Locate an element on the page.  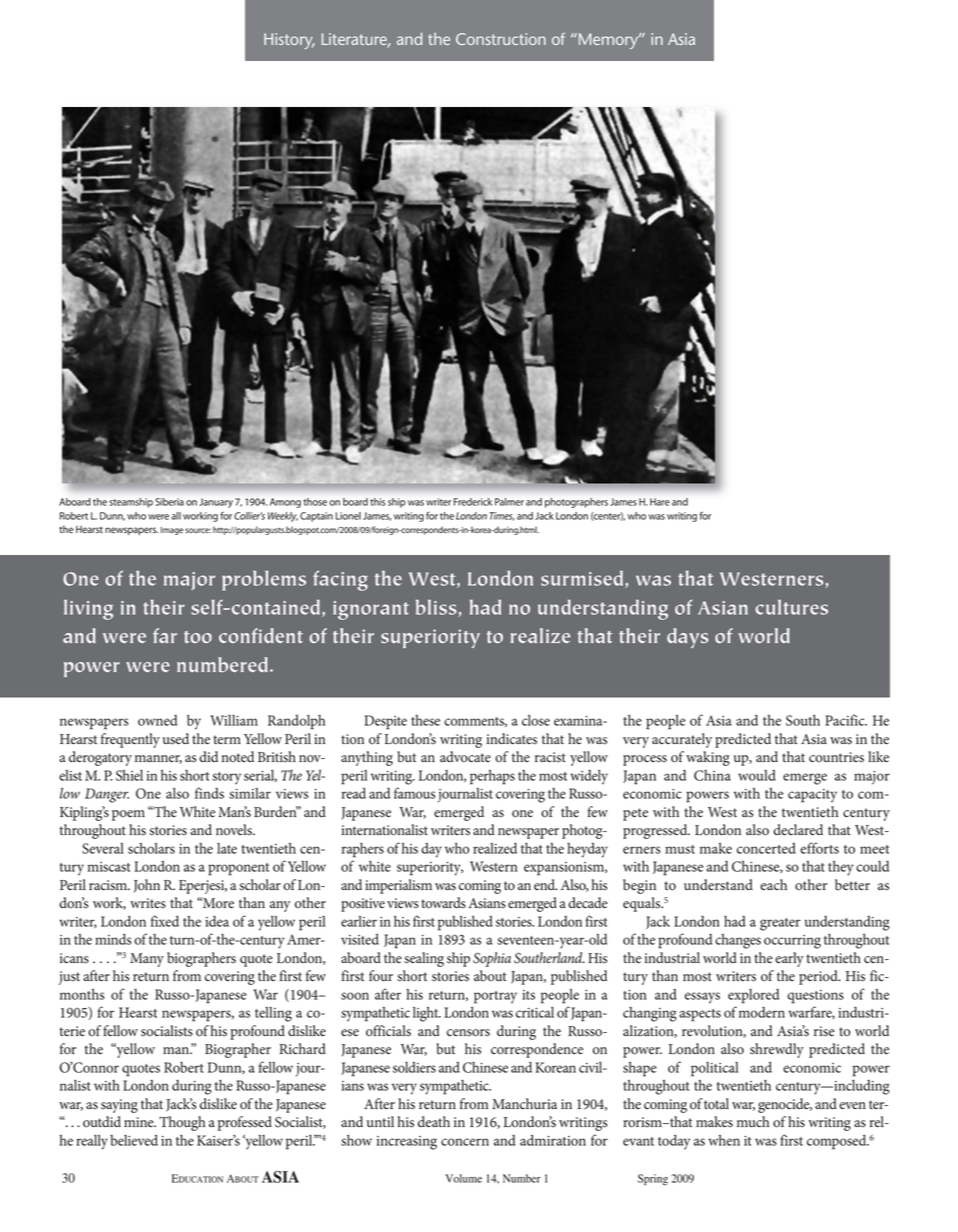
believed is located at coordinates (134, 1140).
